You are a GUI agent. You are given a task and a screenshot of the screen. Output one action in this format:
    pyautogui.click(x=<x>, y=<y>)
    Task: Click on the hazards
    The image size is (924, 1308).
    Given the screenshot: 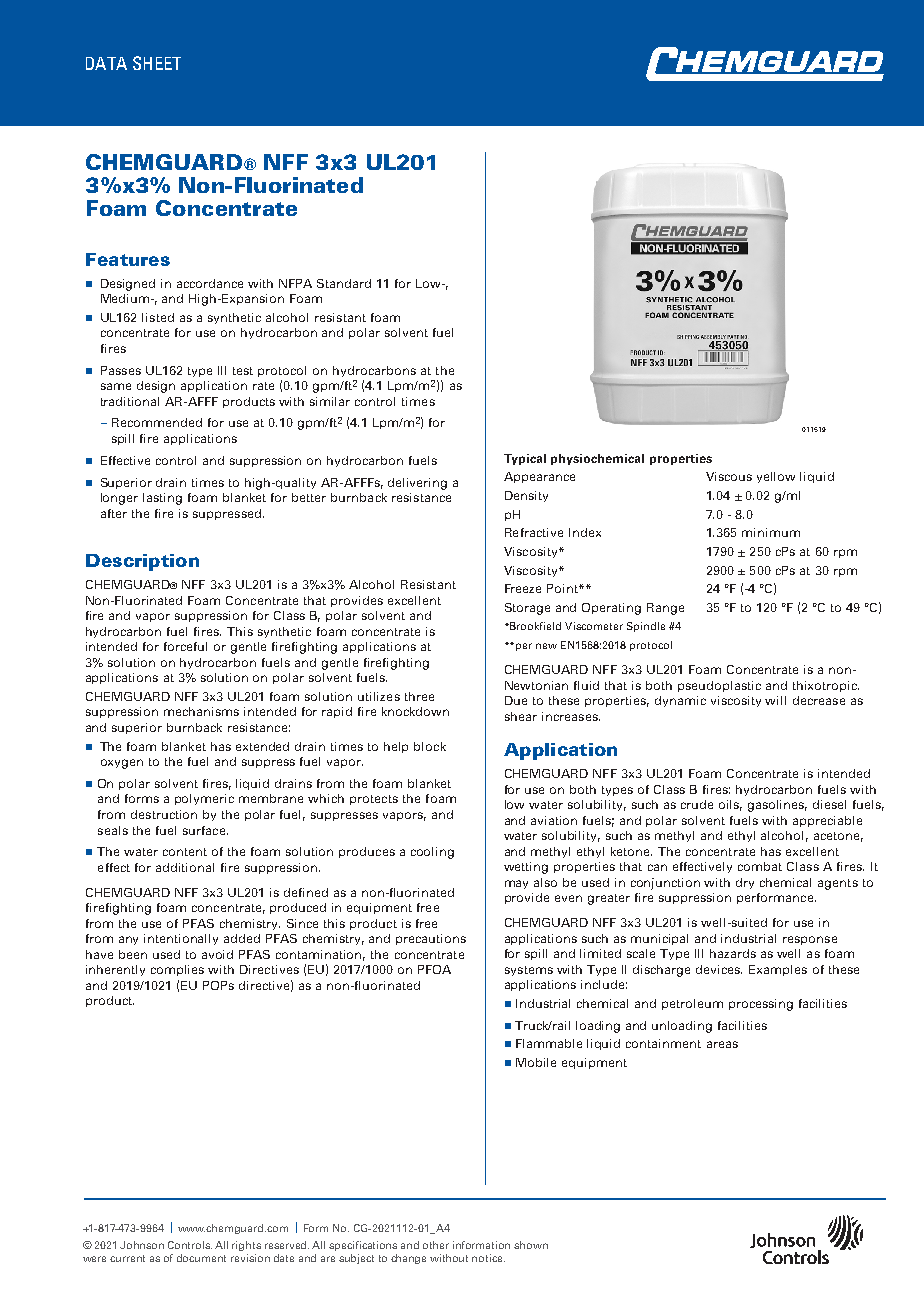 What is the action you would take?
    pyautogui.click(x=733, y=953)
